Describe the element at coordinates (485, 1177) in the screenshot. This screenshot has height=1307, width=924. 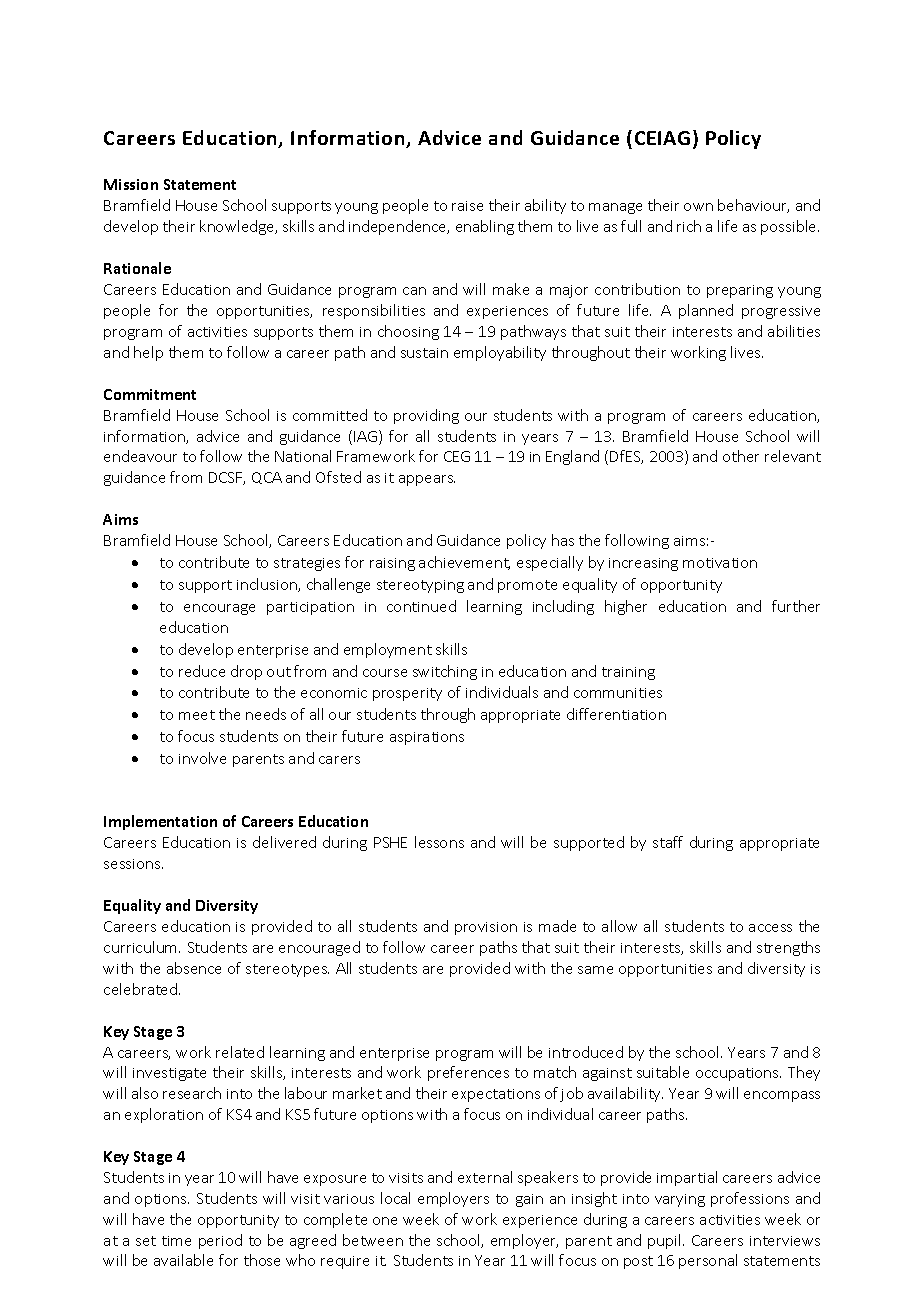
I see `external` at that location.
